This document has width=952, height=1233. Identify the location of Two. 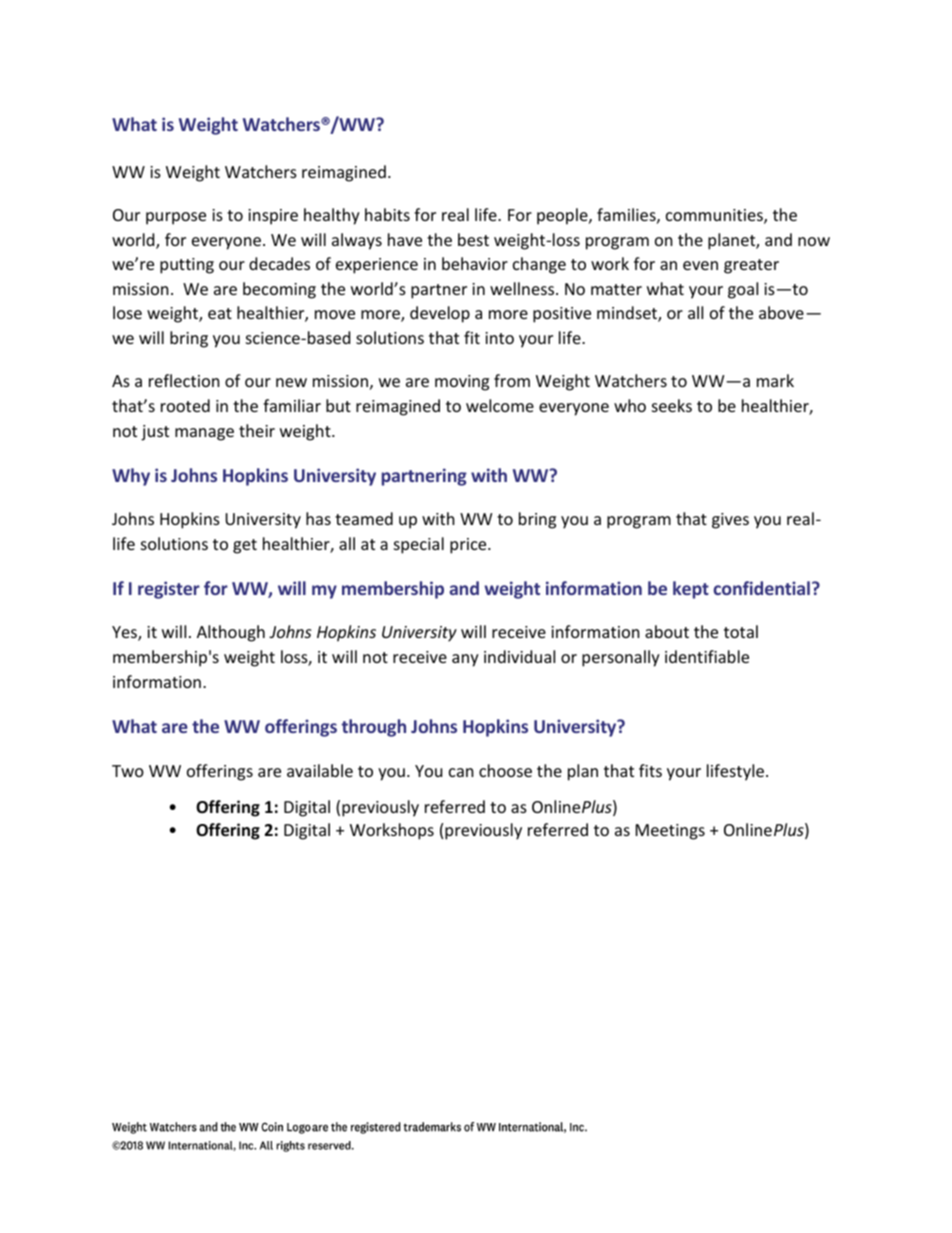
(128, 771).
